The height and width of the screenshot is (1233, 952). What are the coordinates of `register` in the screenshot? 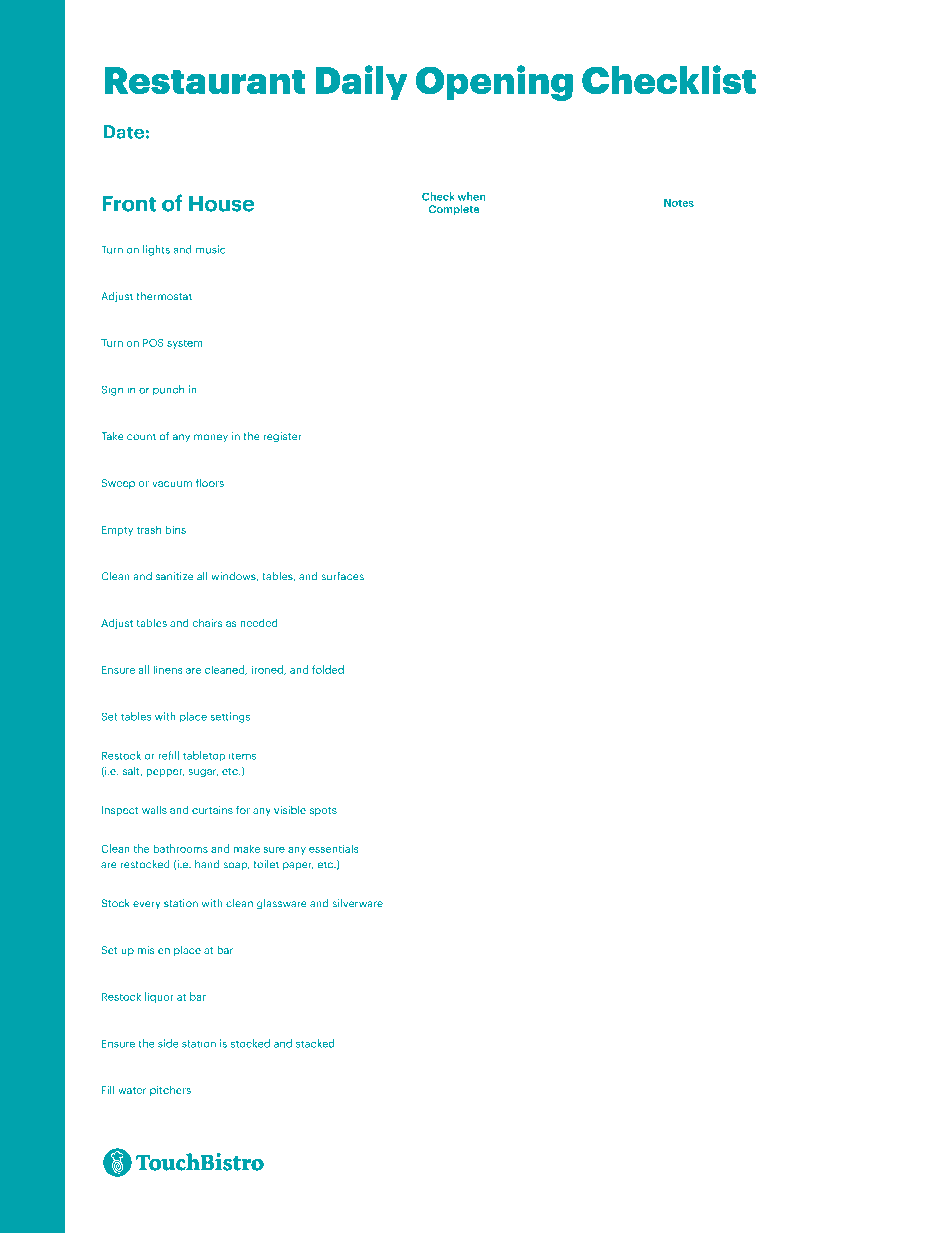 It's located at (282, 437).
